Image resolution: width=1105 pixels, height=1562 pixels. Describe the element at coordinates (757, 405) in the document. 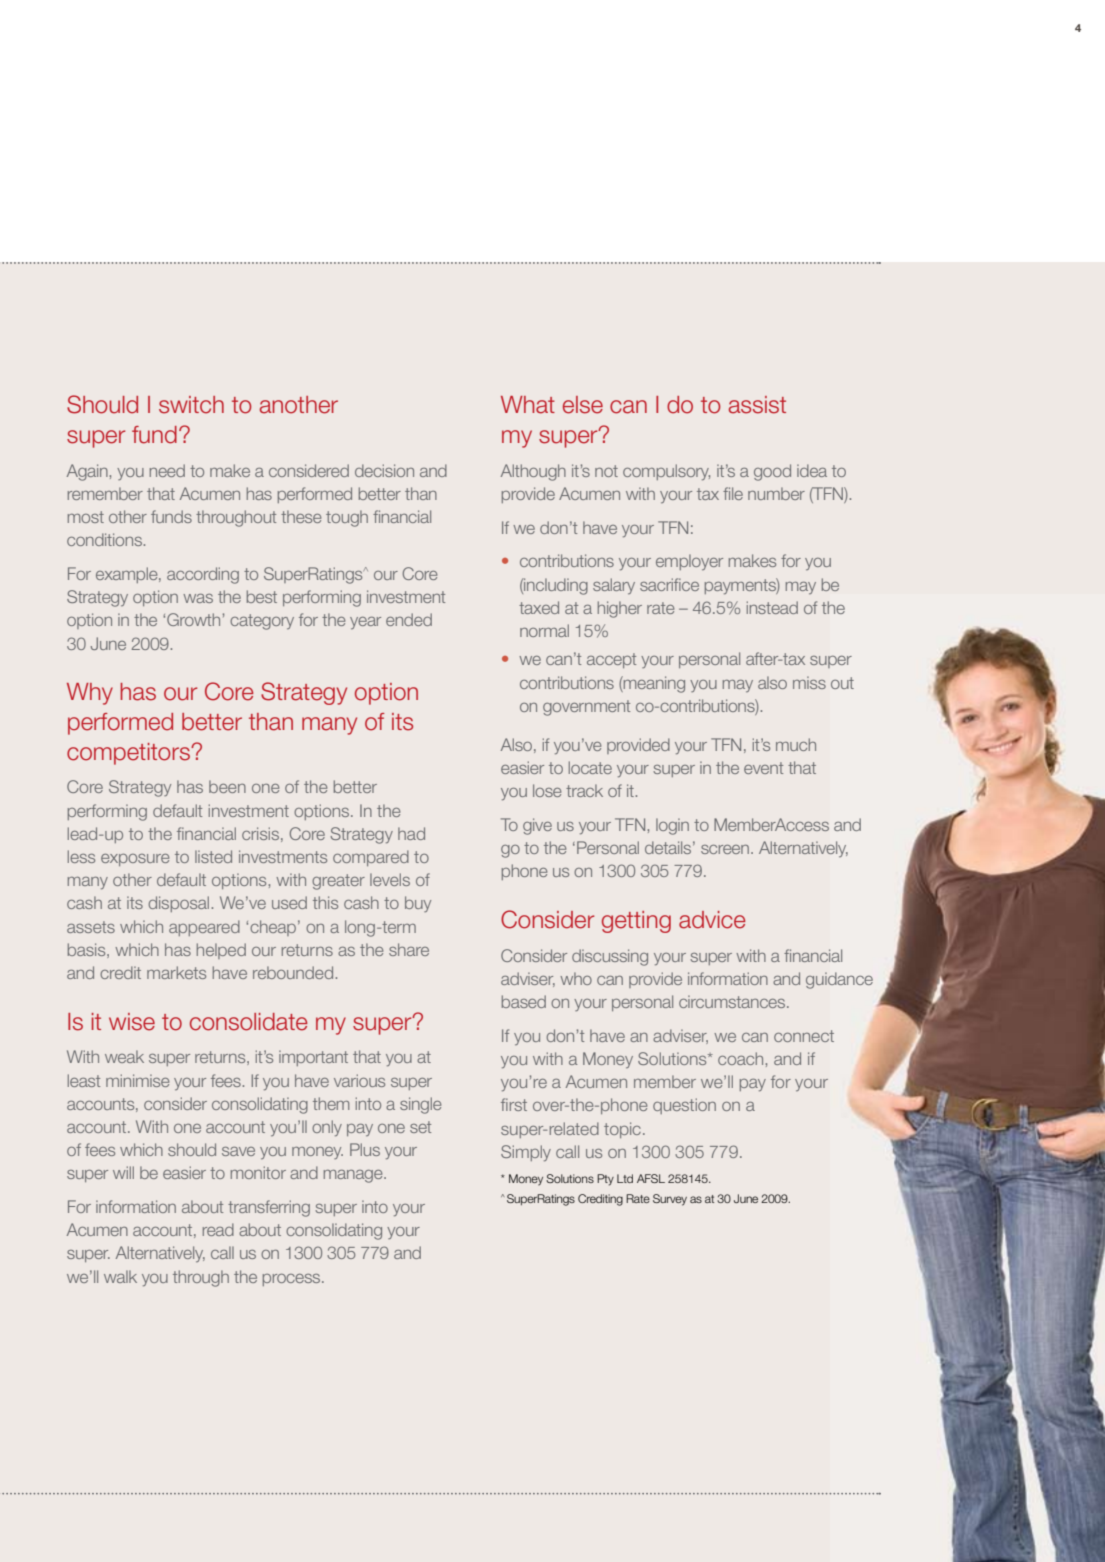

I see `assist` at that location.
